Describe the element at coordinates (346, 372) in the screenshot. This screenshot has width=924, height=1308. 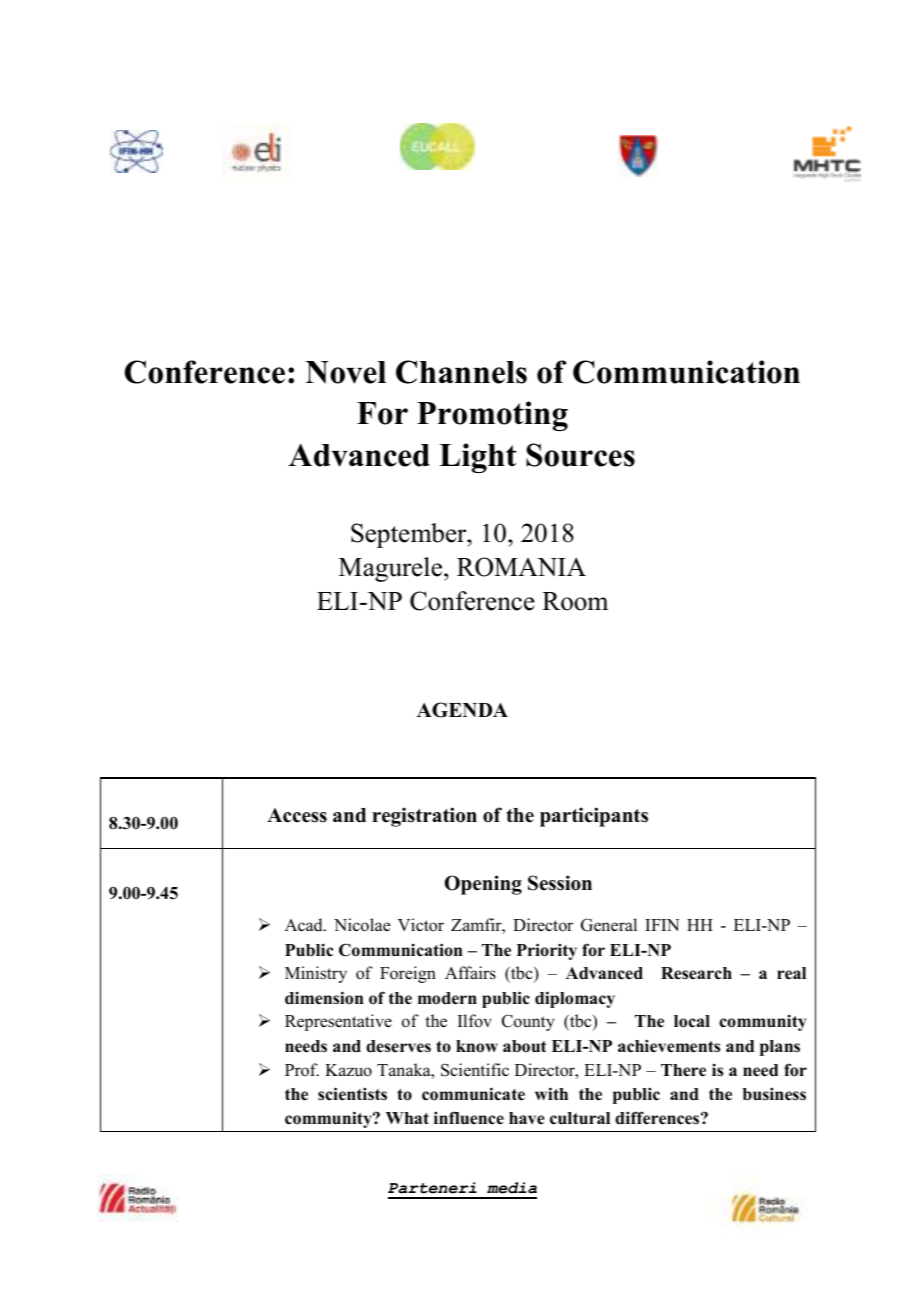
I see `Novel` at that location.
